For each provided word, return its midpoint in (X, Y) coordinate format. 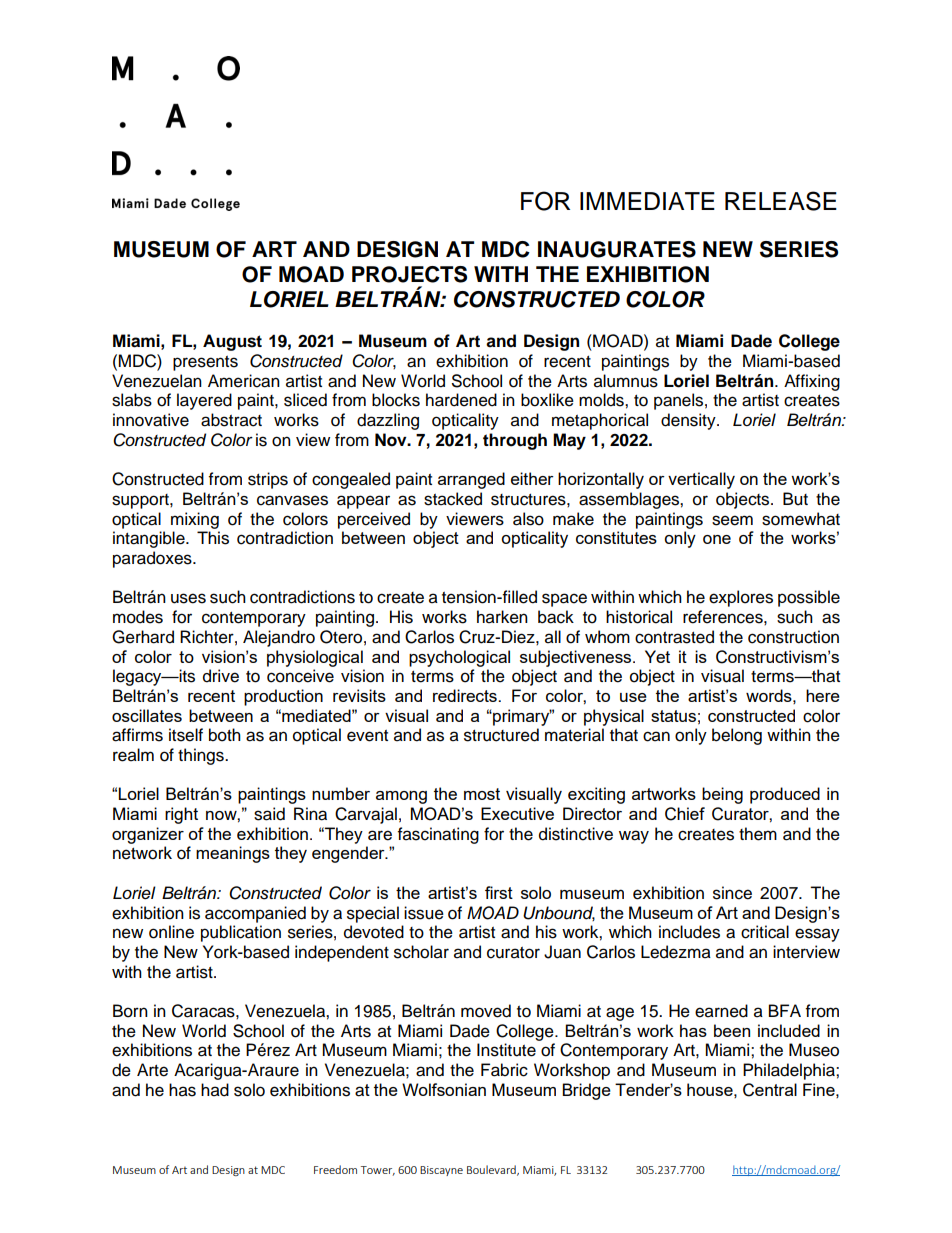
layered (204, 401)
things (202, 756)
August (232, 342)
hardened (461, 400)
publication (241, 933)
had (215, 1090)
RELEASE (781, 201)
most (482, 794)
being (722, 795)
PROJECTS (409, 274)
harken (502, 617)
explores (741, 598)
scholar (421, 952)
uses (188, 598)
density (689, 421)
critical (765, 932)
